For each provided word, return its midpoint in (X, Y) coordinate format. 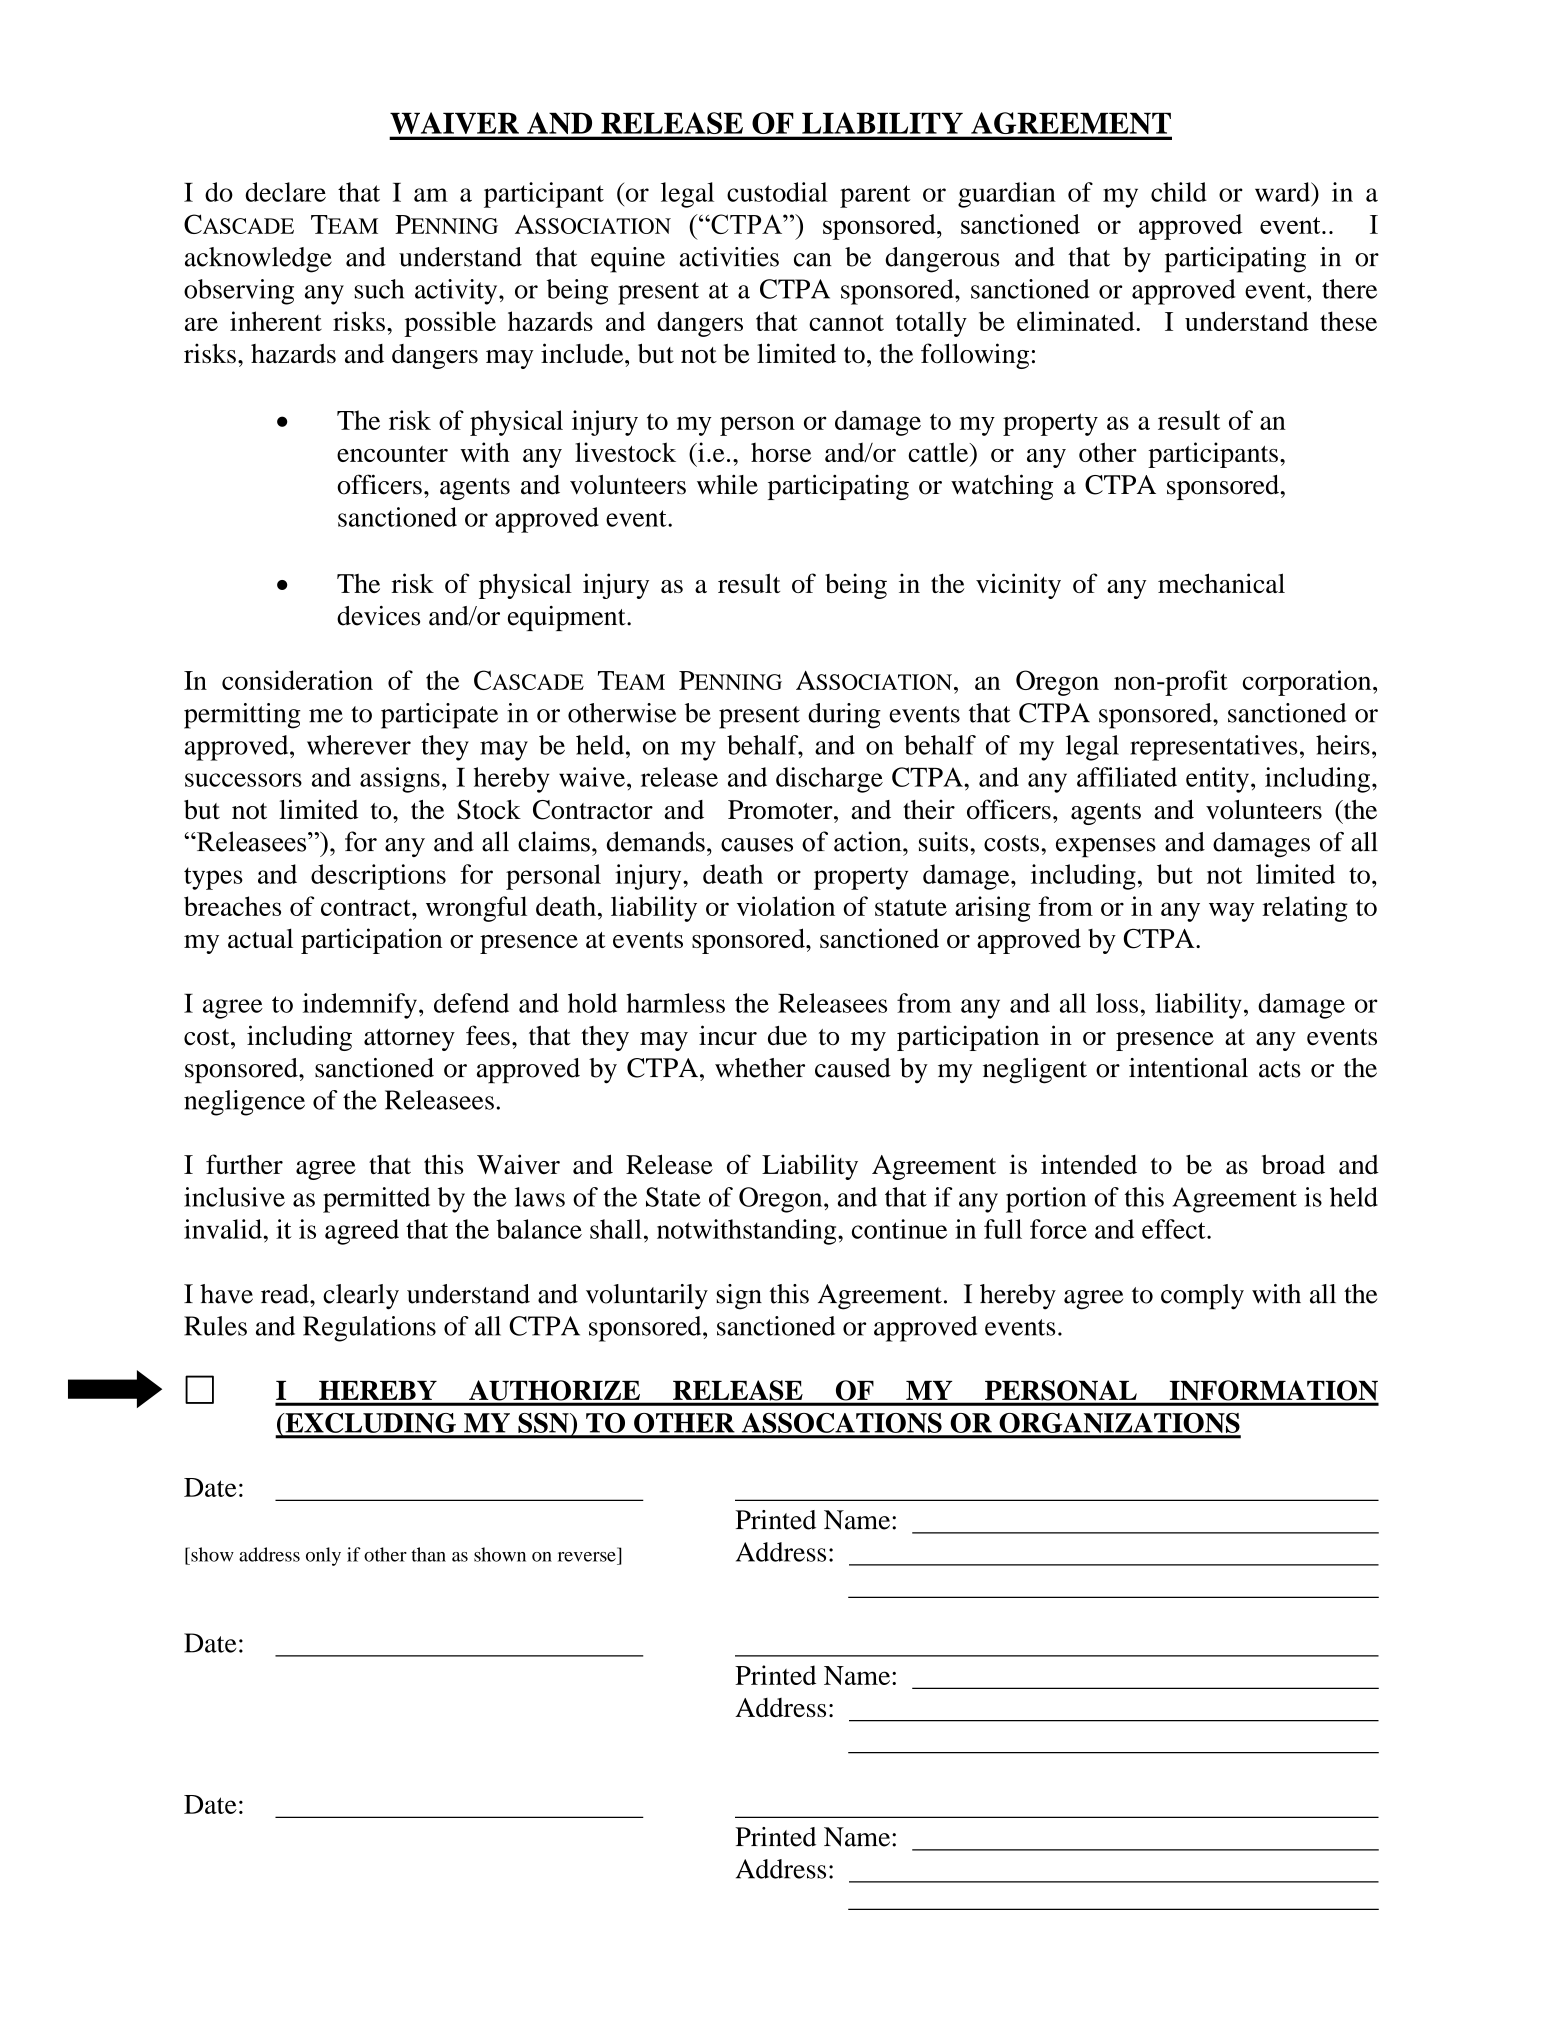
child (1179, 192)
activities (729, 257)
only (323, 1556)
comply (1202, 1297)
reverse (587, 1557)
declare (285, 192)
